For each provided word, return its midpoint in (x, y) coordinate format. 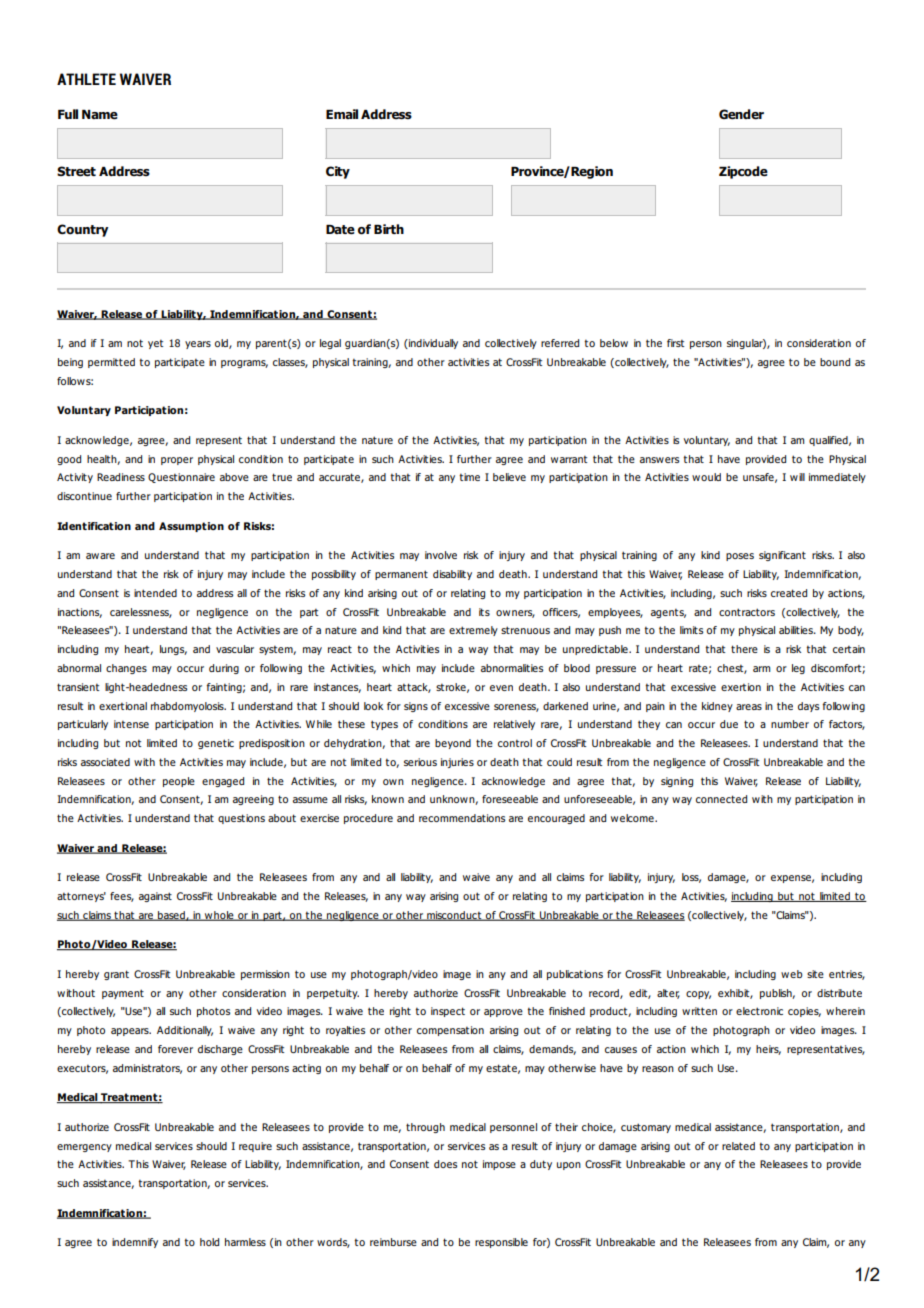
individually (432, 344)
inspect (448, 1012)
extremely (473, 631)
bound (835, 362)
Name (100, 115)
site (815, 974)
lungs (173, 650)
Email (342, 114)
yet (155, 344)
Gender (741, 114)
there (744, 649)
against (155, 897)
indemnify (135, 1243)
